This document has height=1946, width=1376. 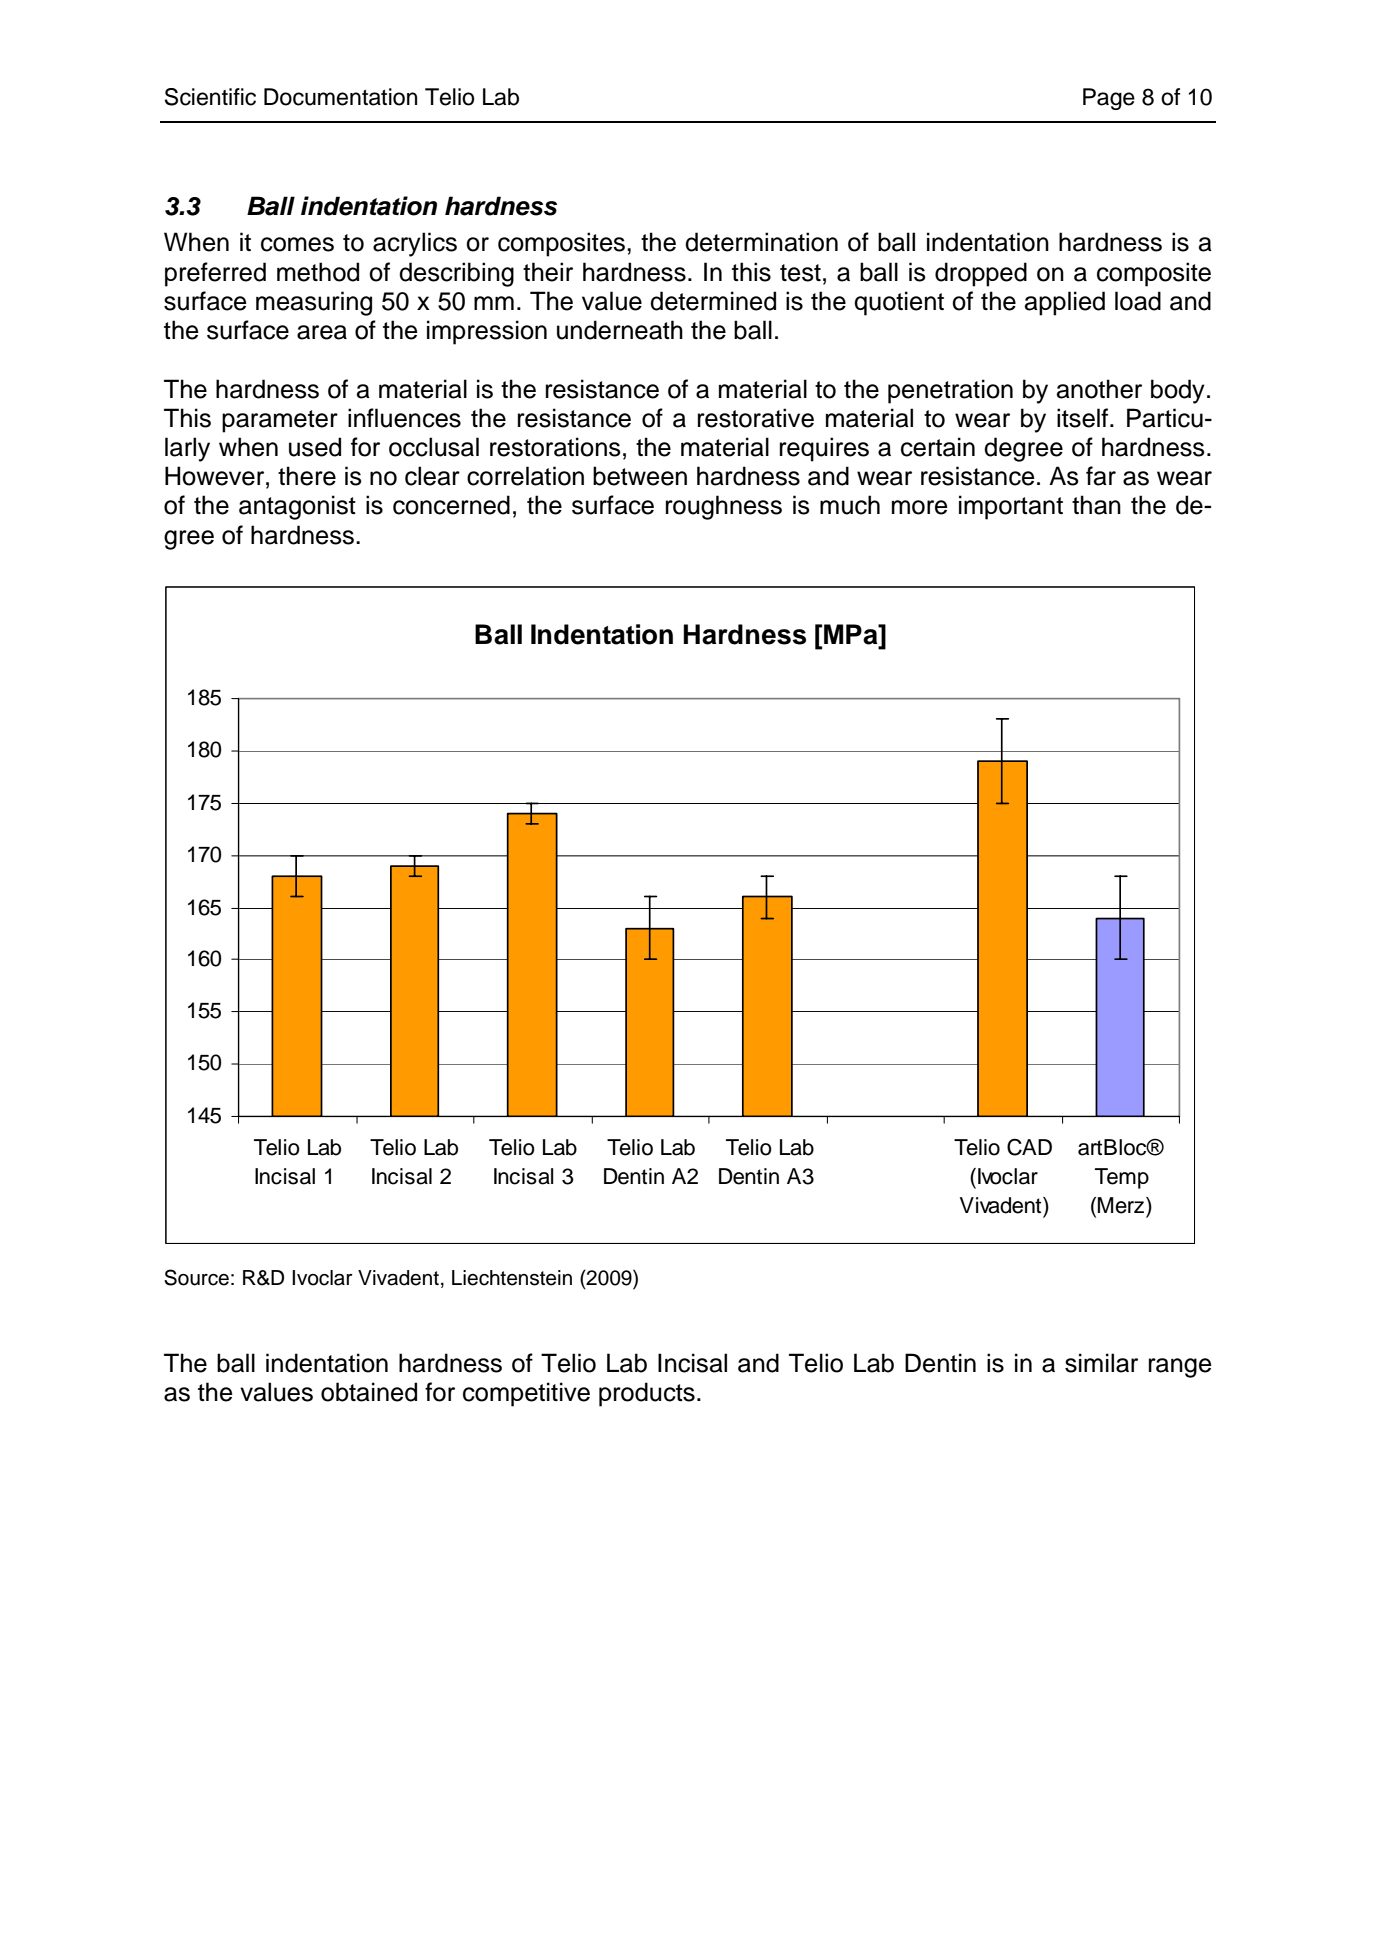 I want to click on products, so click(x=647, y=1394).
